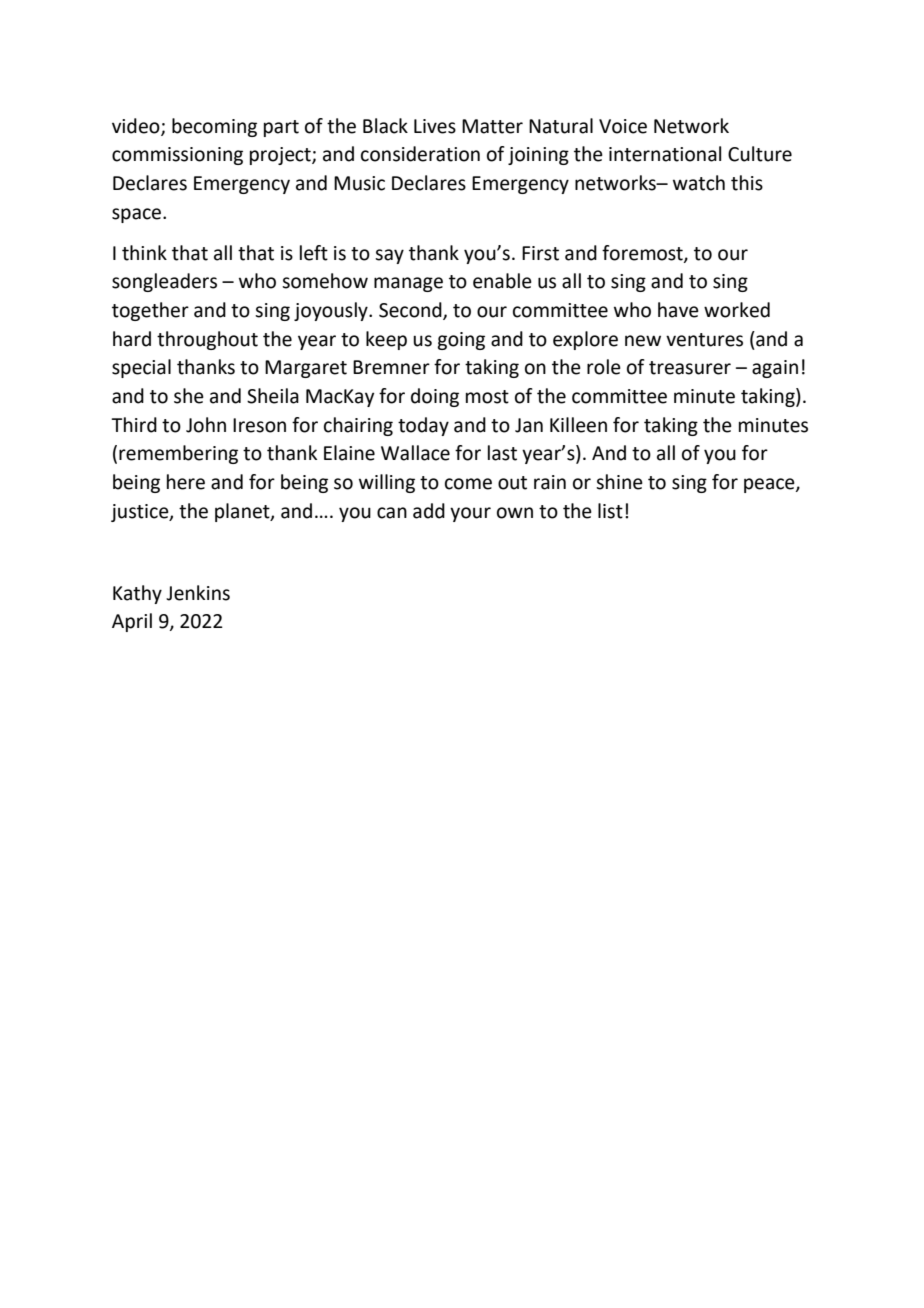  Describe the element at coordinates (665, 154) in the screenshot. I see `international` at that location.
